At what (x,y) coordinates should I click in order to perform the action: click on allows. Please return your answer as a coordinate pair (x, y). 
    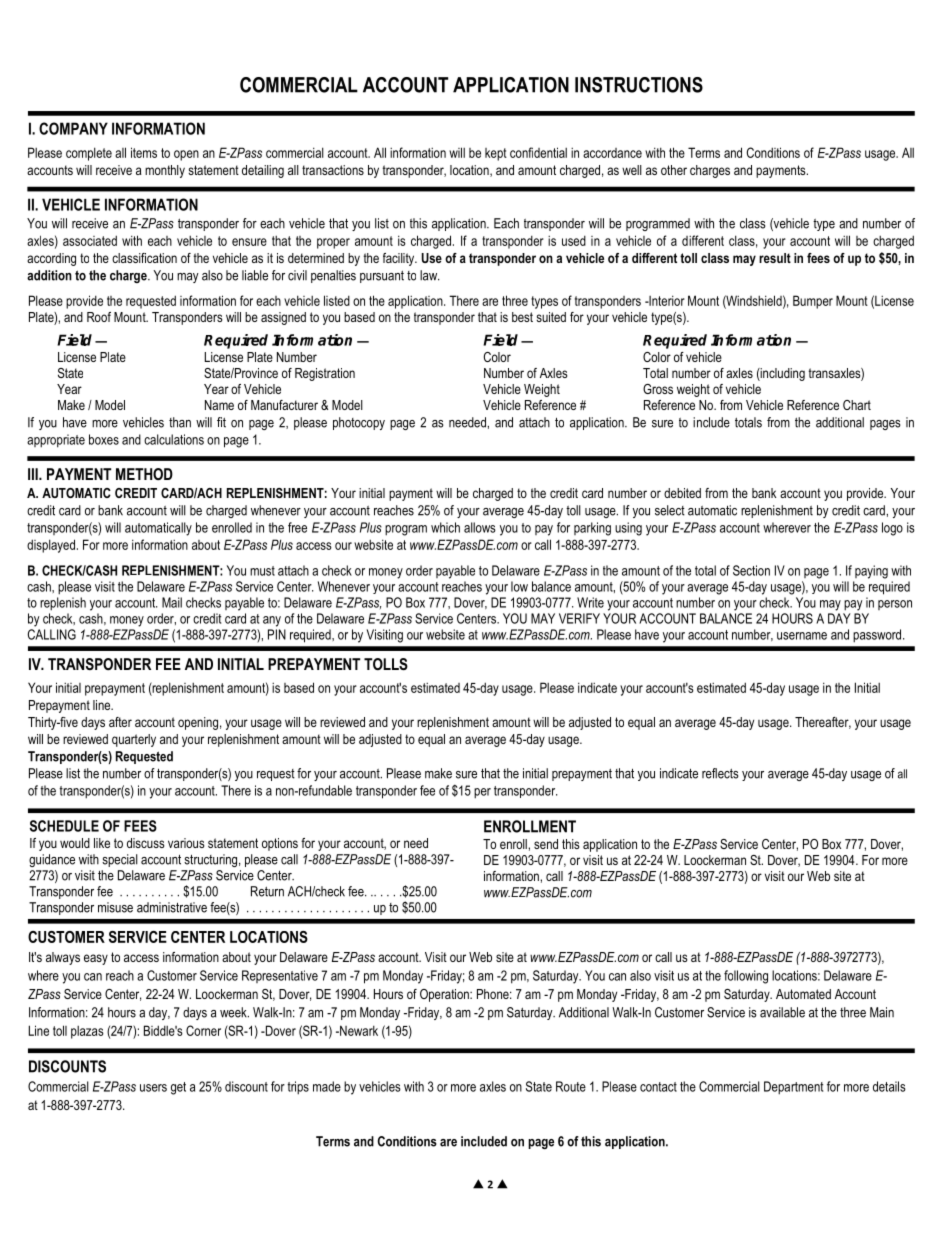
    Looking at the image, I should click on (480, 527).
